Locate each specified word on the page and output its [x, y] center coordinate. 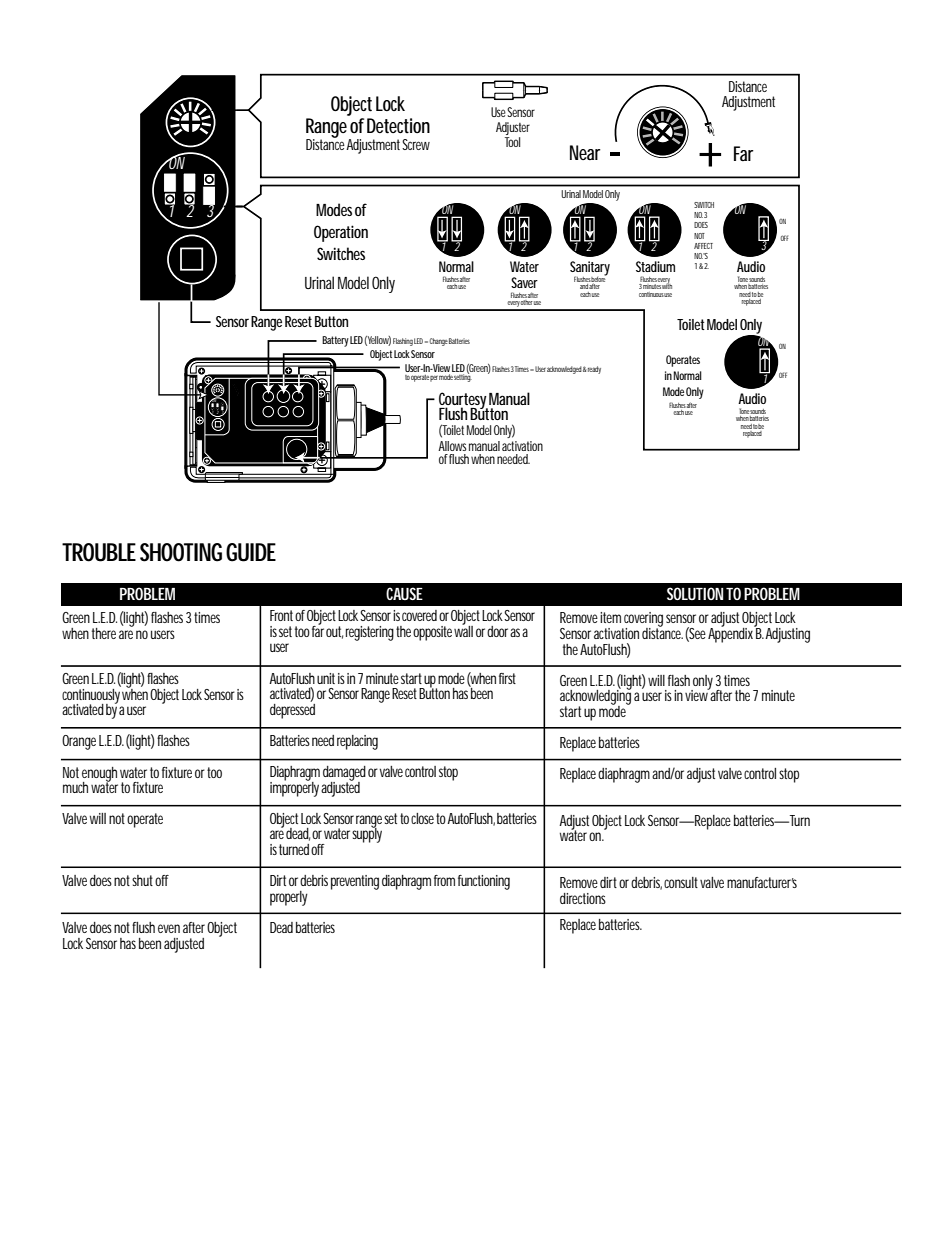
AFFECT [703, 246]
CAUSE [404, 593]
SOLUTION [695, 593]
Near [585, 152]
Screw [416, 144]
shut [142, 880]
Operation [341, 233]
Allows [452, 446]
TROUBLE [99, 552]
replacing [357, 742]
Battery [335, 341]
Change [438, 342]
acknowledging [595, 697]
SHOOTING [181, 552]
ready [594, 370]
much [75, 787]
